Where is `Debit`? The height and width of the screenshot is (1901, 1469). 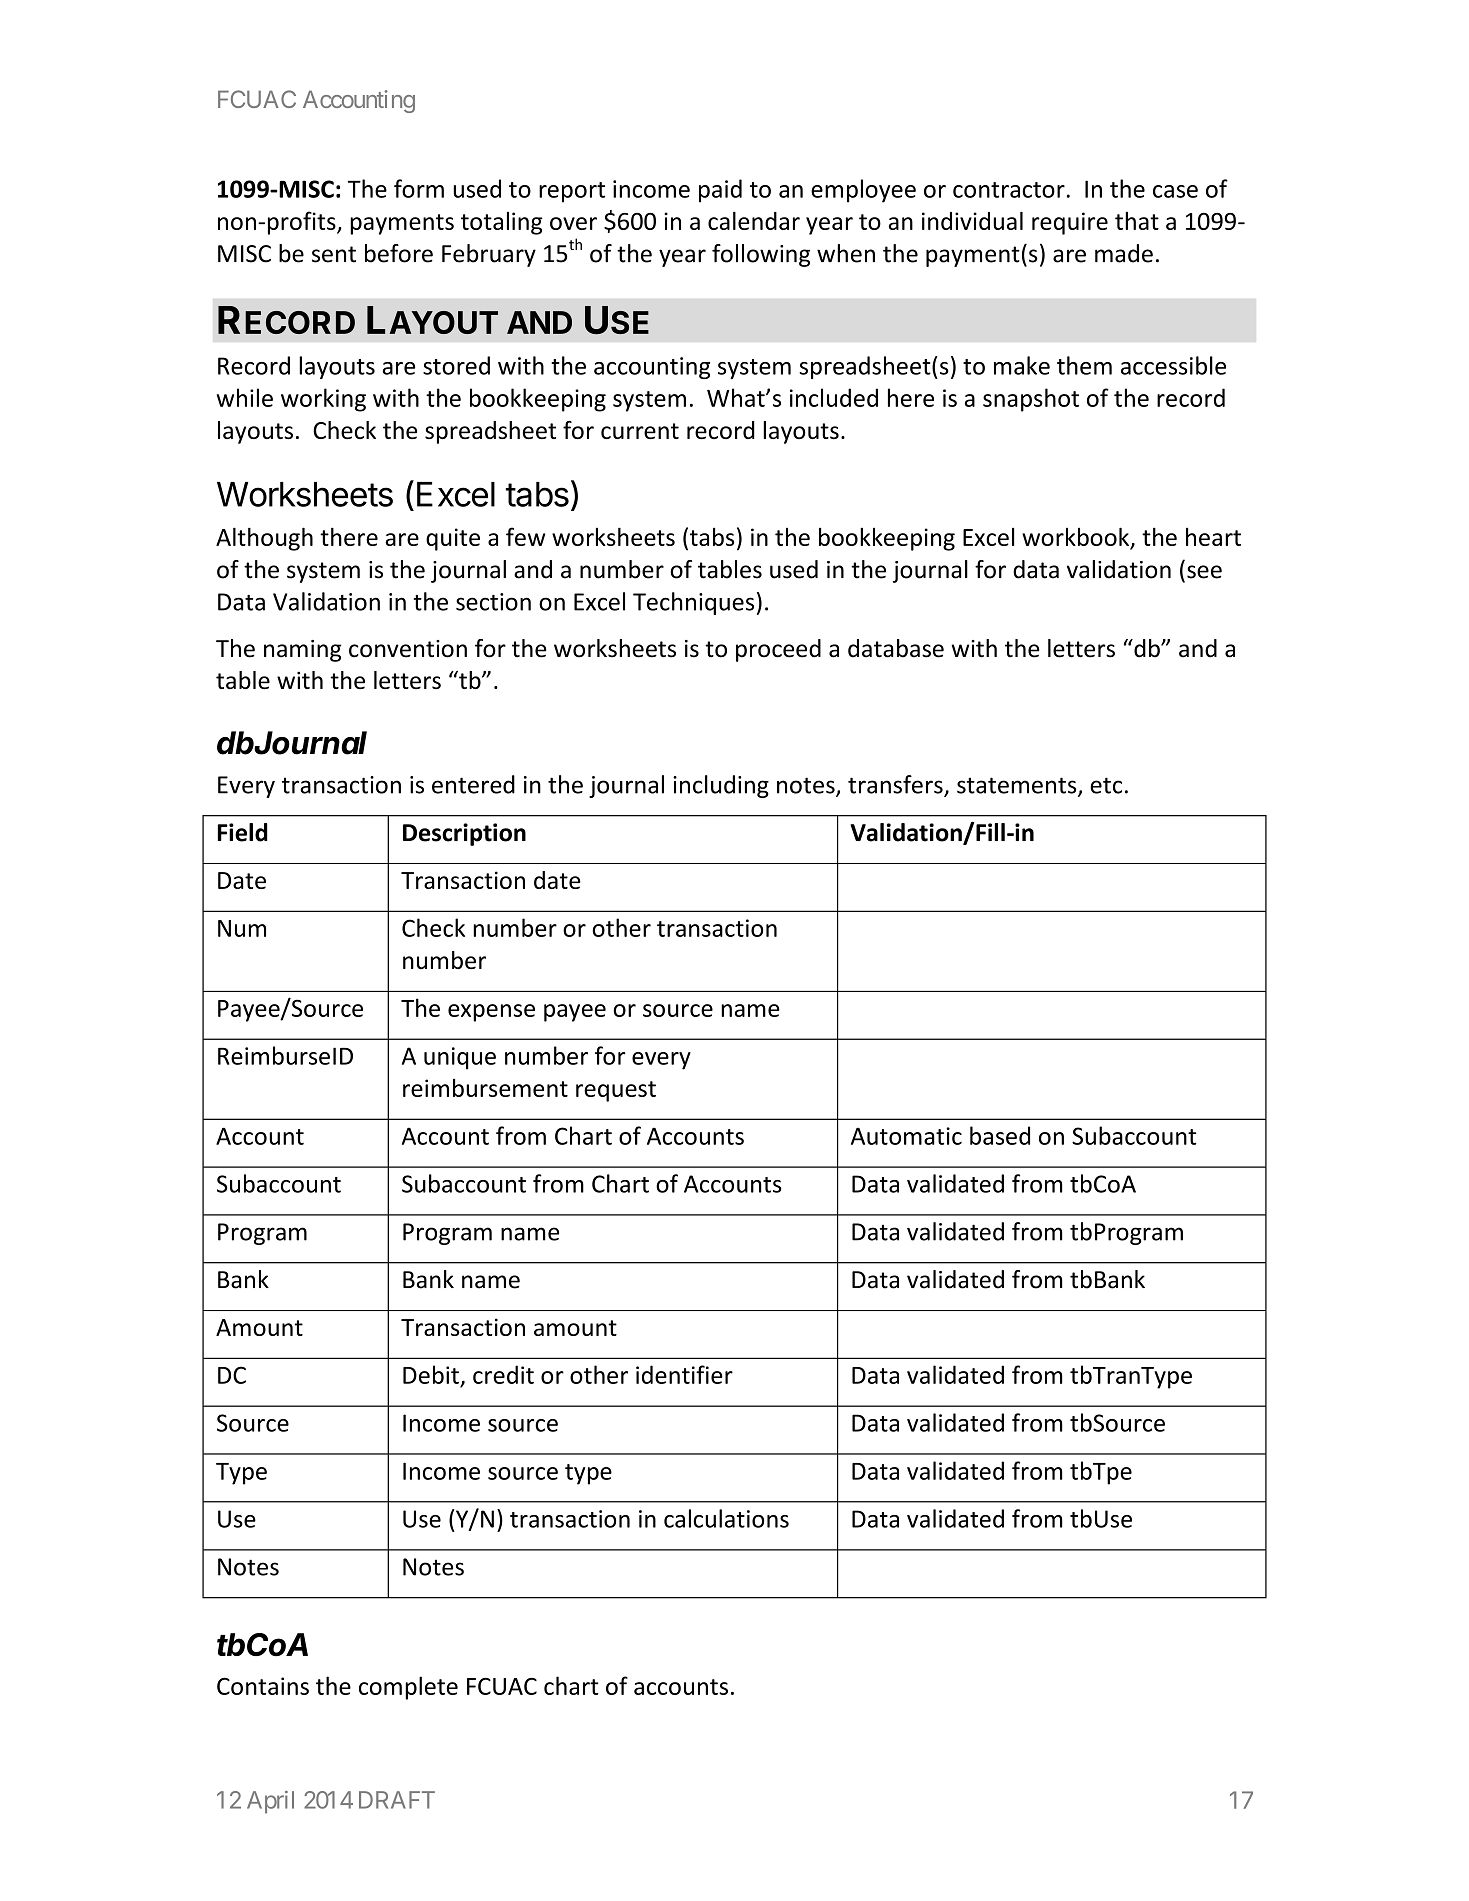 Debit is located at coordinates (431, 1374).
